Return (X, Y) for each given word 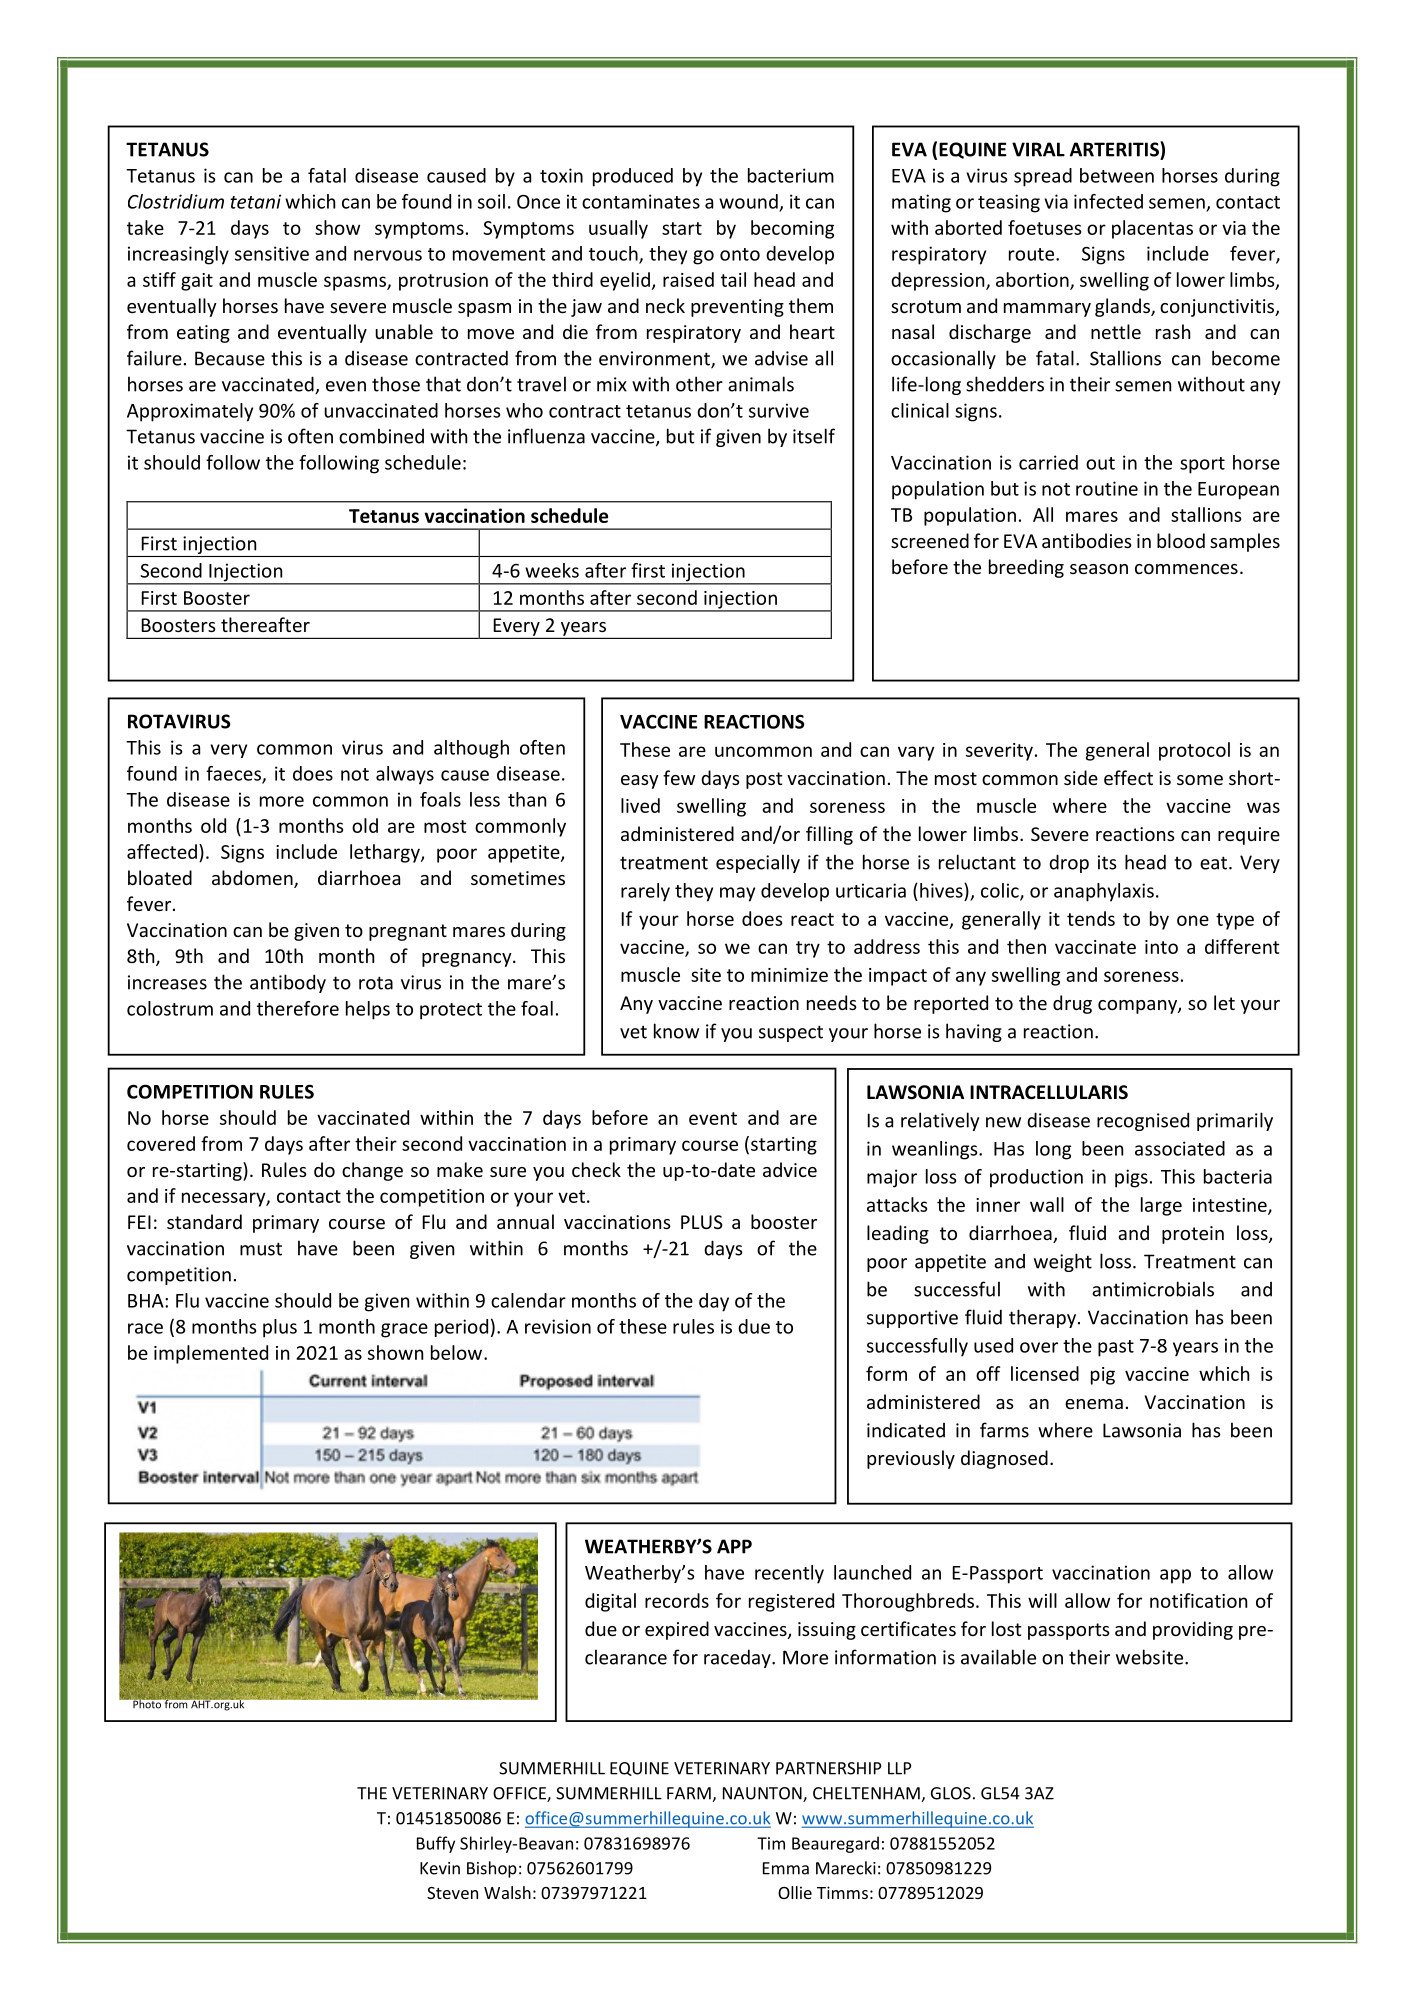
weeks (552, 570)
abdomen (253, 879)
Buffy (436, 1844)
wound (748, 201)
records (677, 1600)
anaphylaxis (1104, 892)
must (261, 1249)
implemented (211, 1354)
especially (758, 863)
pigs (1131, 1178)
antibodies (1087, 540)
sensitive (272, 253)
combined (381, 436)
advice (790, 1169)
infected (1108, 201)
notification (1198, 1600)
